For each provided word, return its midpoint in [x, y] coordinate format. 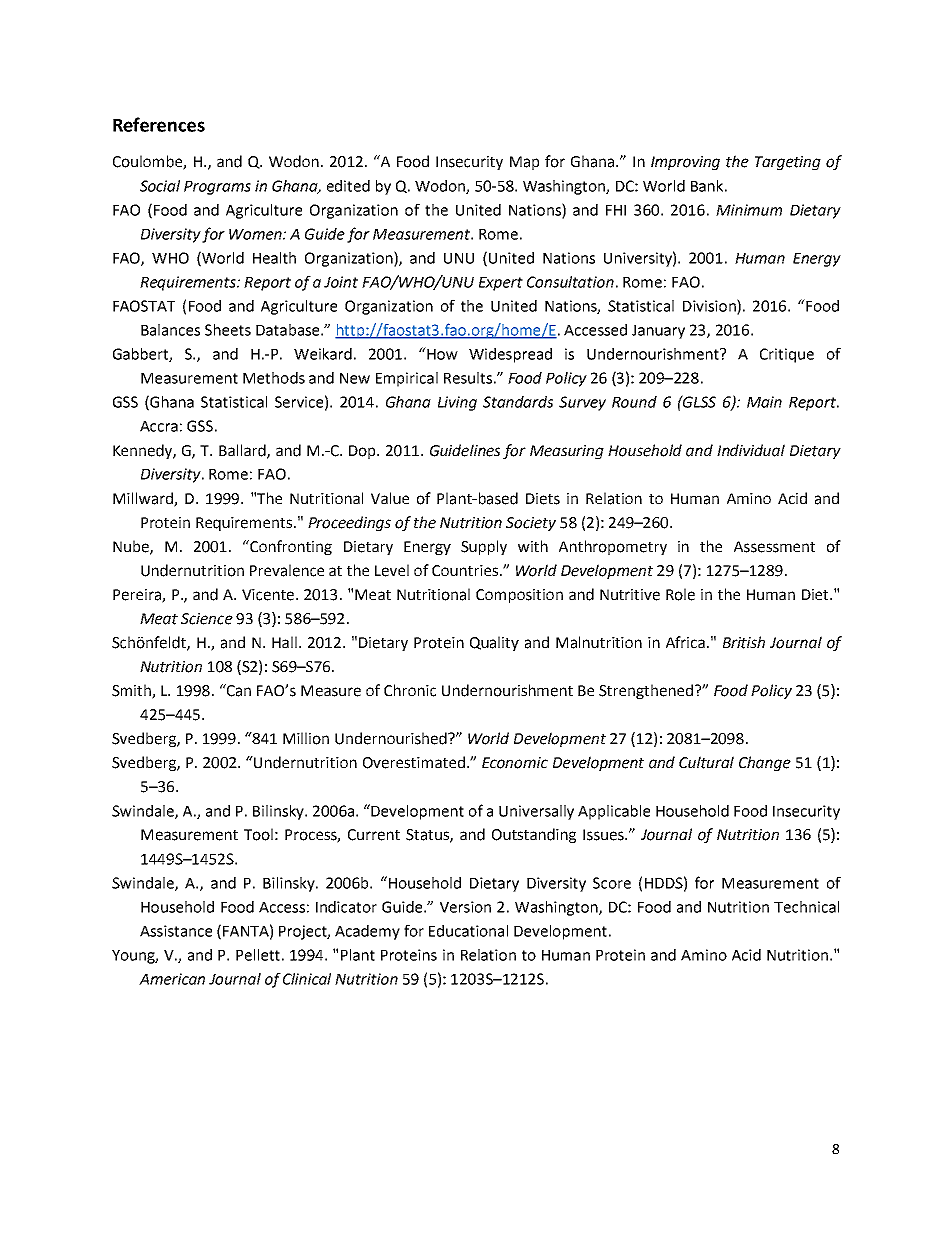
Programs [217, 188]
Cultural [706, 762]
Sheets [228, 330]
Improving [685, 163]
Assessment [774, 547]
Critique [787, 355]
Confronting [290, 547]
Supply [484, 547]
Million [306, 738]
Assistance [176, 931]
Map [524, 163]
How [441, 353]
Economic [515, 763]
